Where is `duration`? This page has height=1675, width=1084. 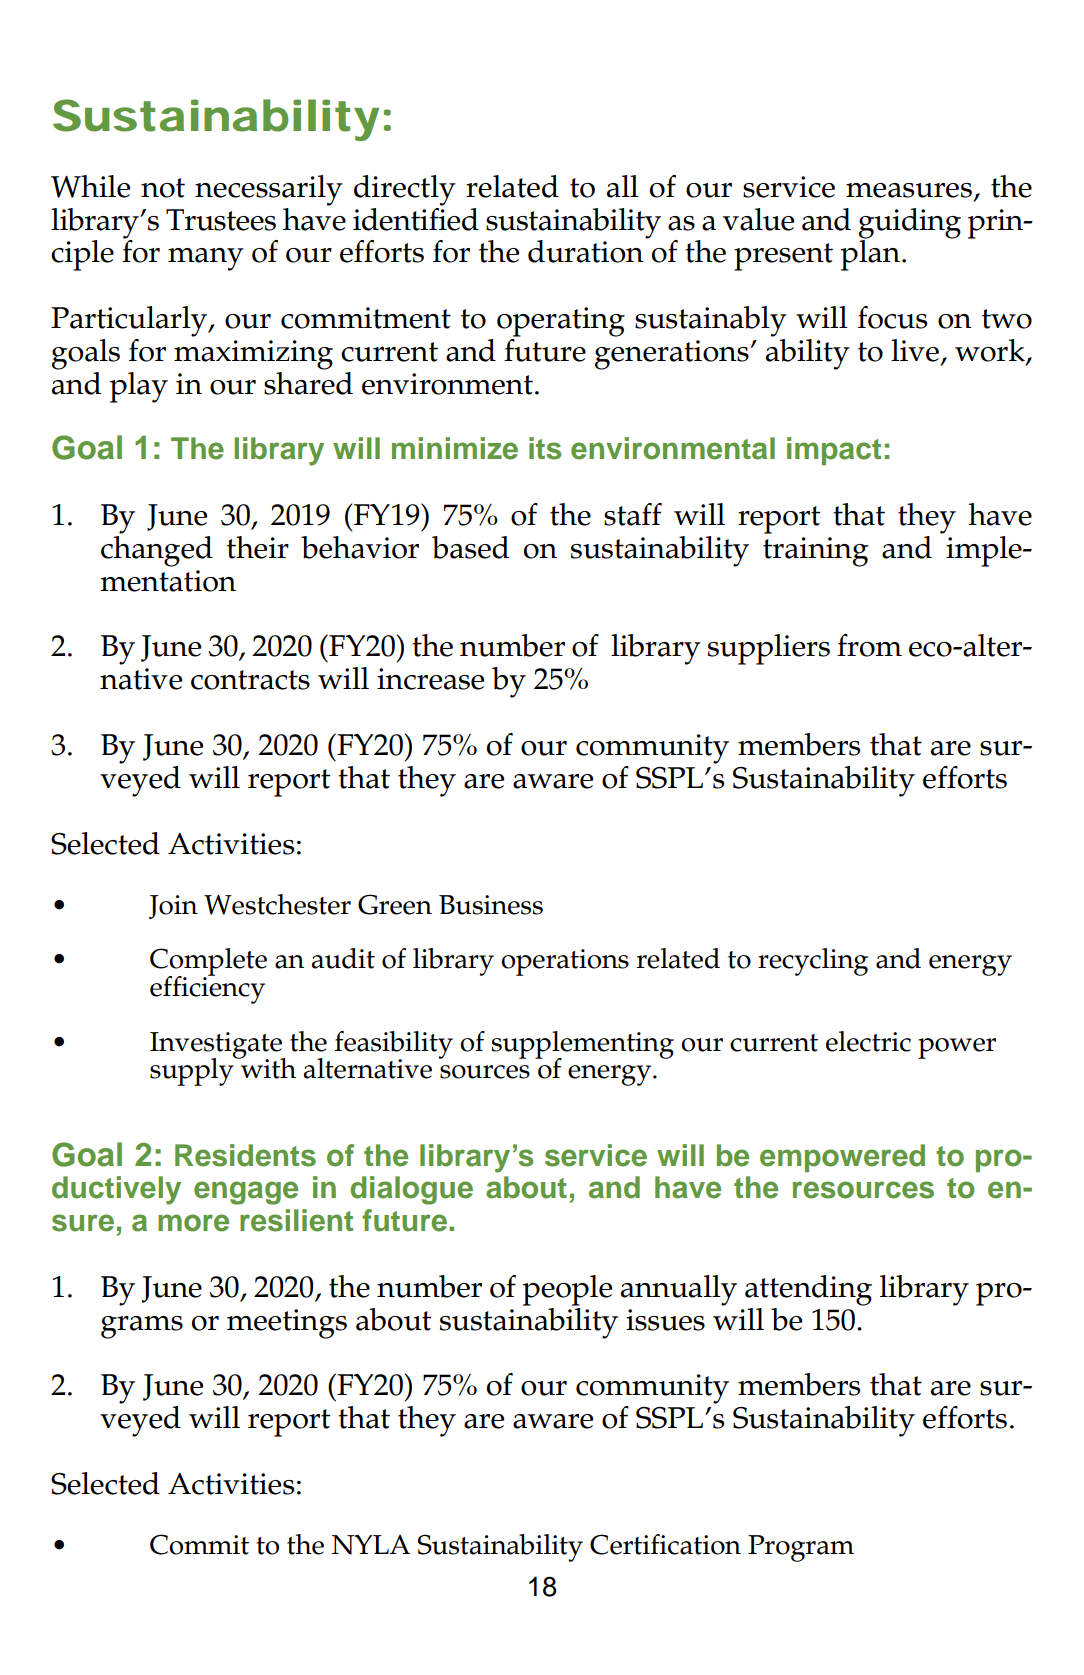 duration is located at coordinates (586, 251).
